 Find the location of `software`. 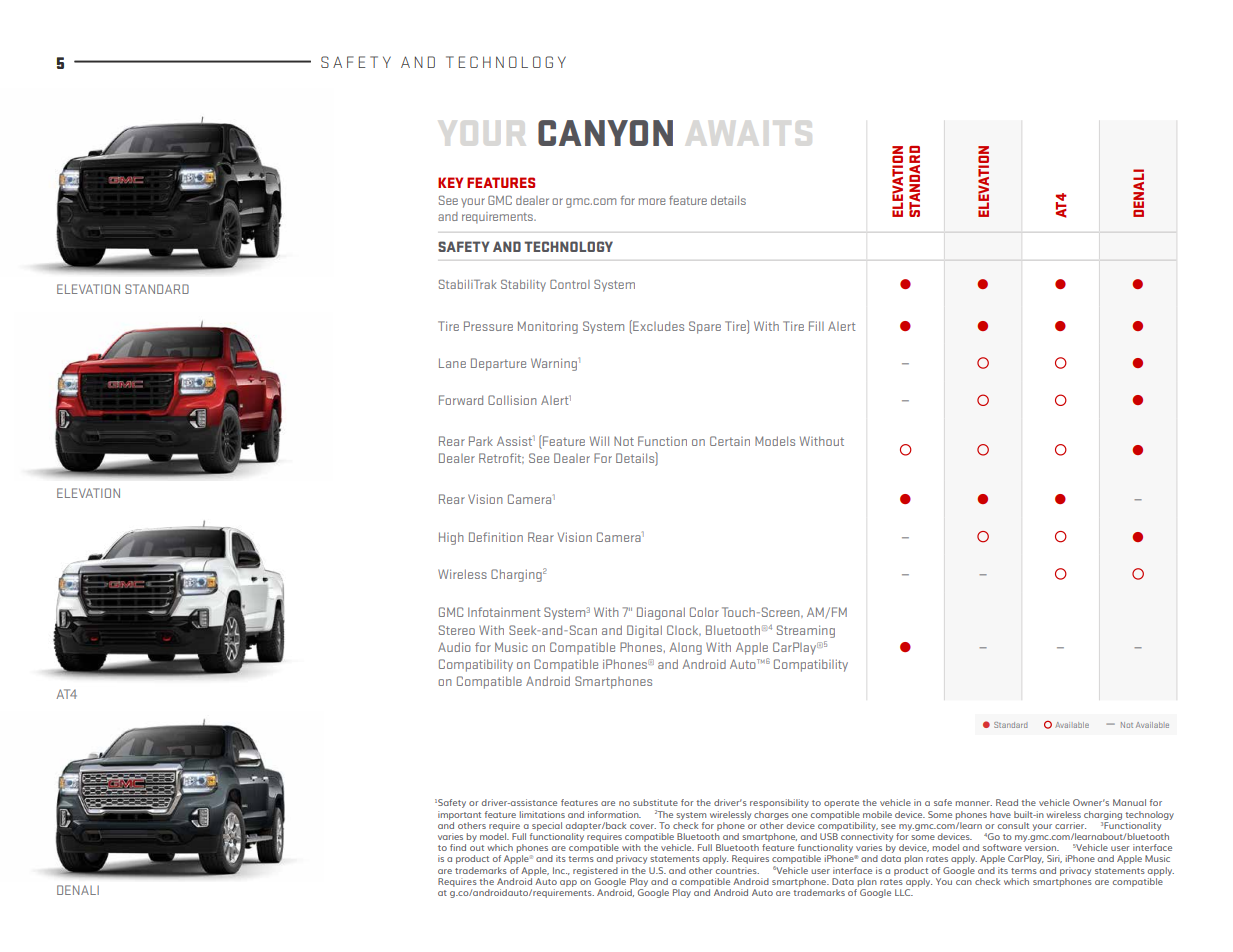

software is located at coordinates (1002, 847).
